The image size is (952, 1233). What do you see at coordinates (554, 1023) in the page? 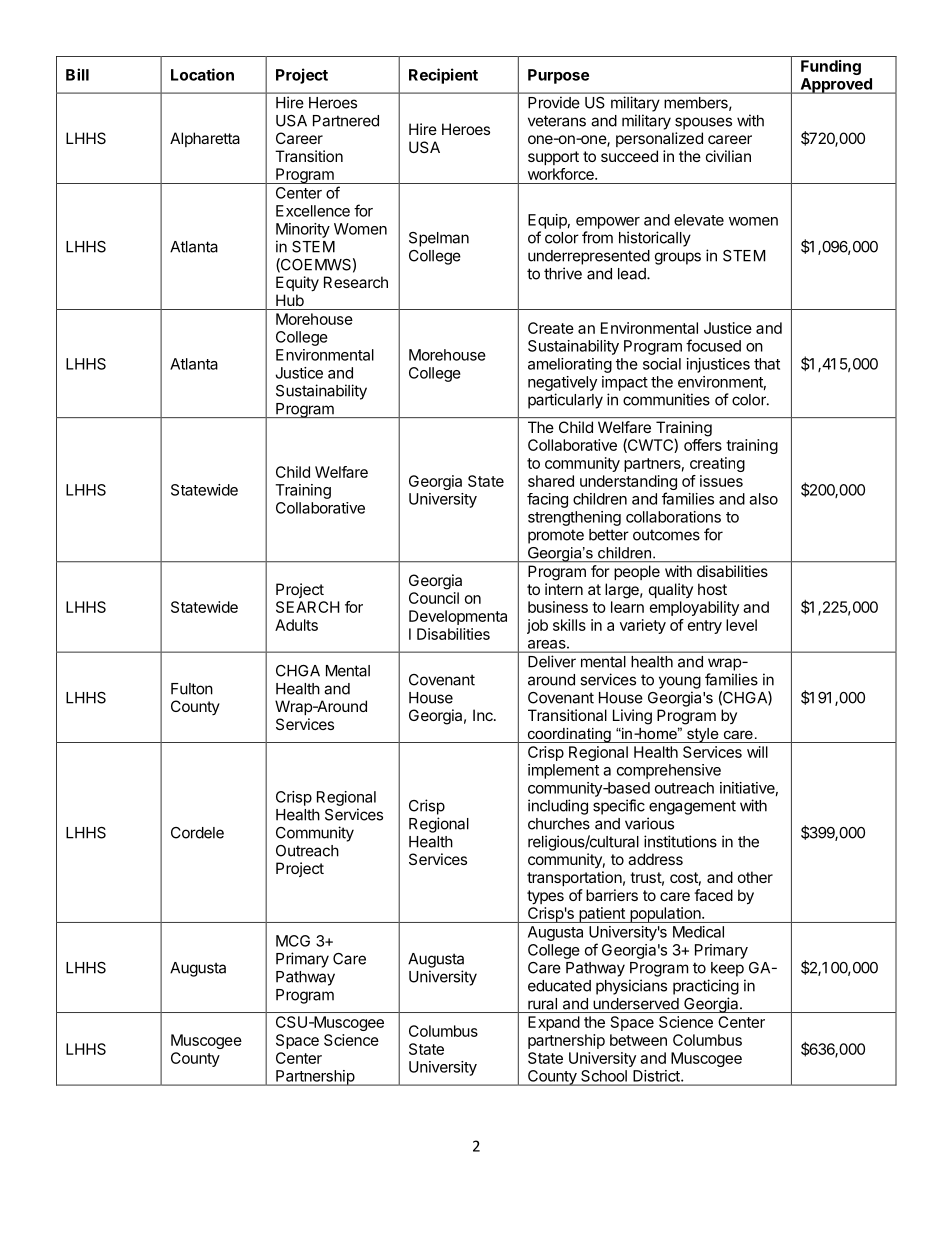
I see `Expand` at bounding box center [554, 1023].
